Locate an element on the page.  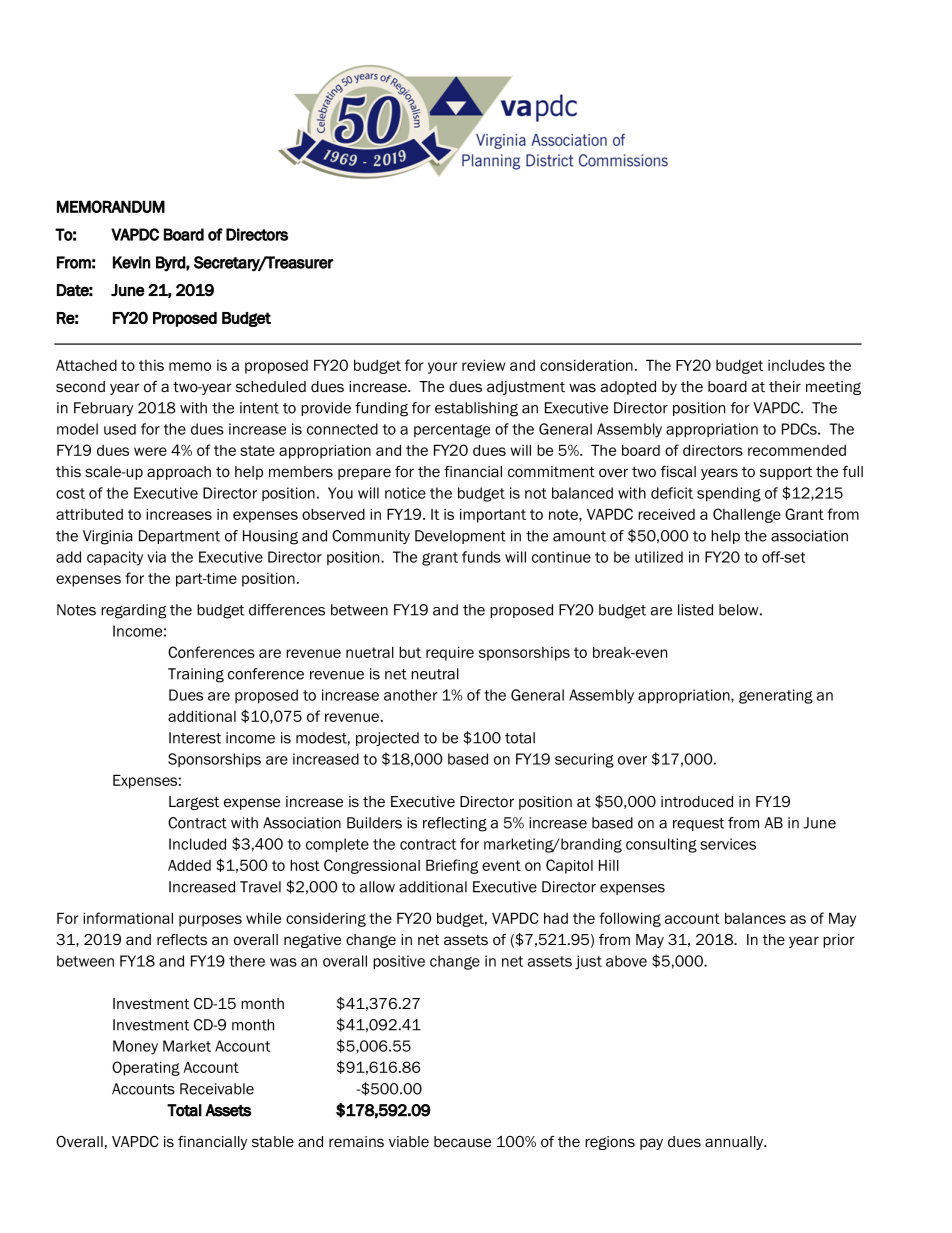
Briefing is located at coordinates (452, 866).
